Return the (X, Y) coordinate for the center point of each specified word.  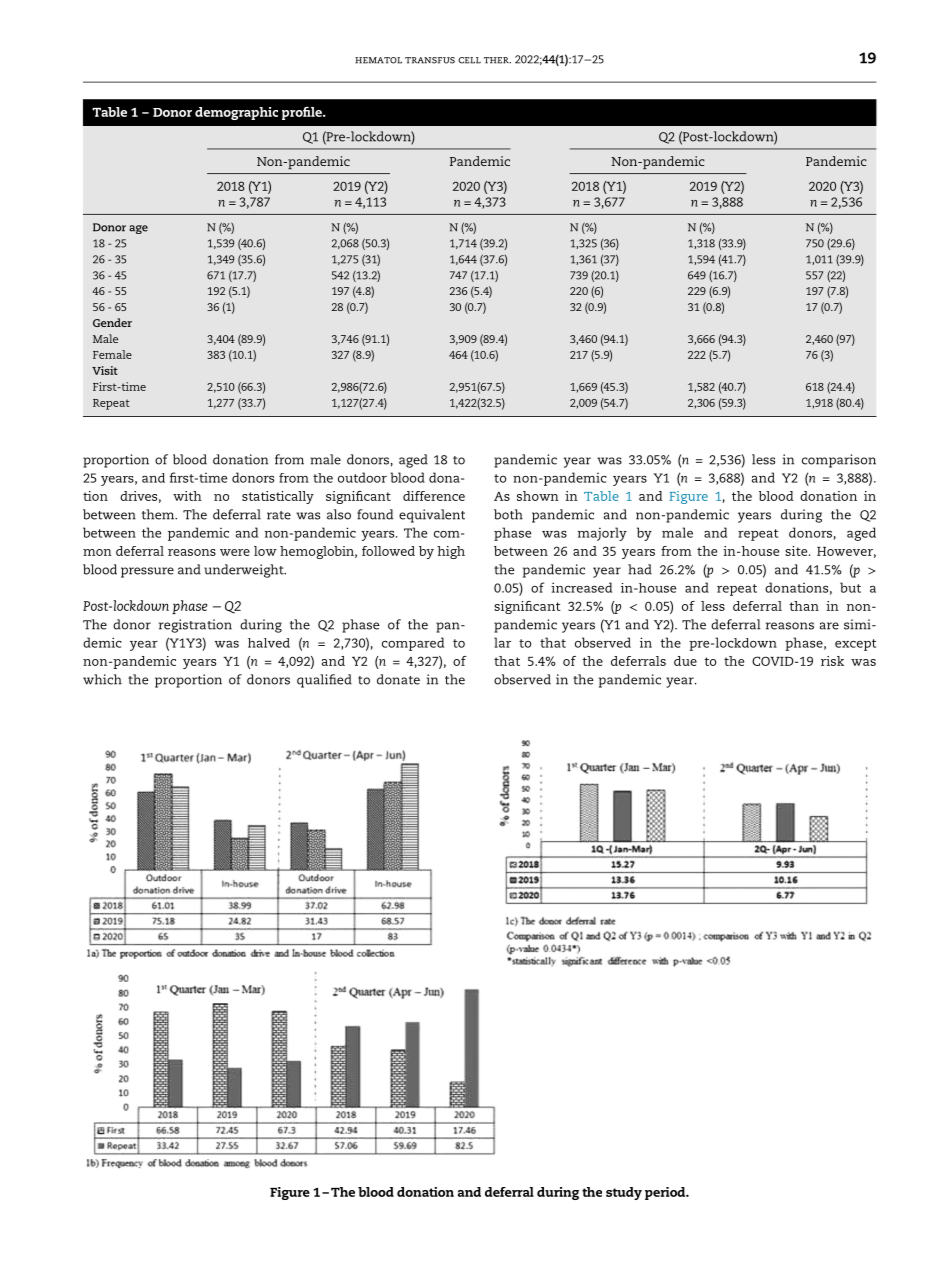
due (685, 661)
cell (469, 60)
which (102, 679)
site (797, 551)
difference (434, 496)
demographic (236, 113)
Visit (105, 370)
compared (413, 644)
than (804, 606)
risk (832, 661)
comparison (839, 461)
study (624, 1193)
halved (269, 643)
